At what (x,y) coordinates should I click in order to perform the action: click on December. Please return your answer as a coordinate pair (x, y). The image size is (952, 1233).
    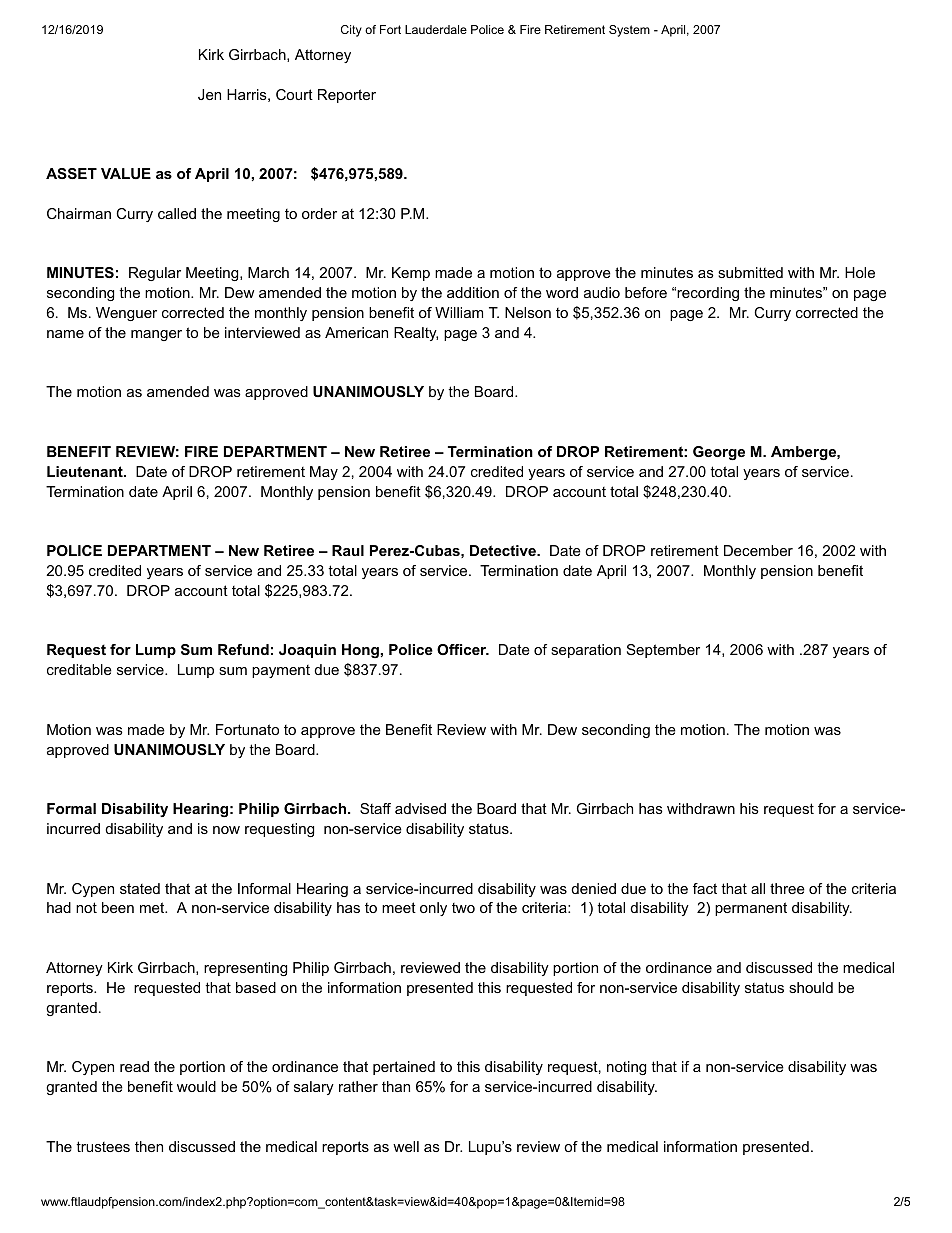
    Looking at the image, I should click on (758, 550).
